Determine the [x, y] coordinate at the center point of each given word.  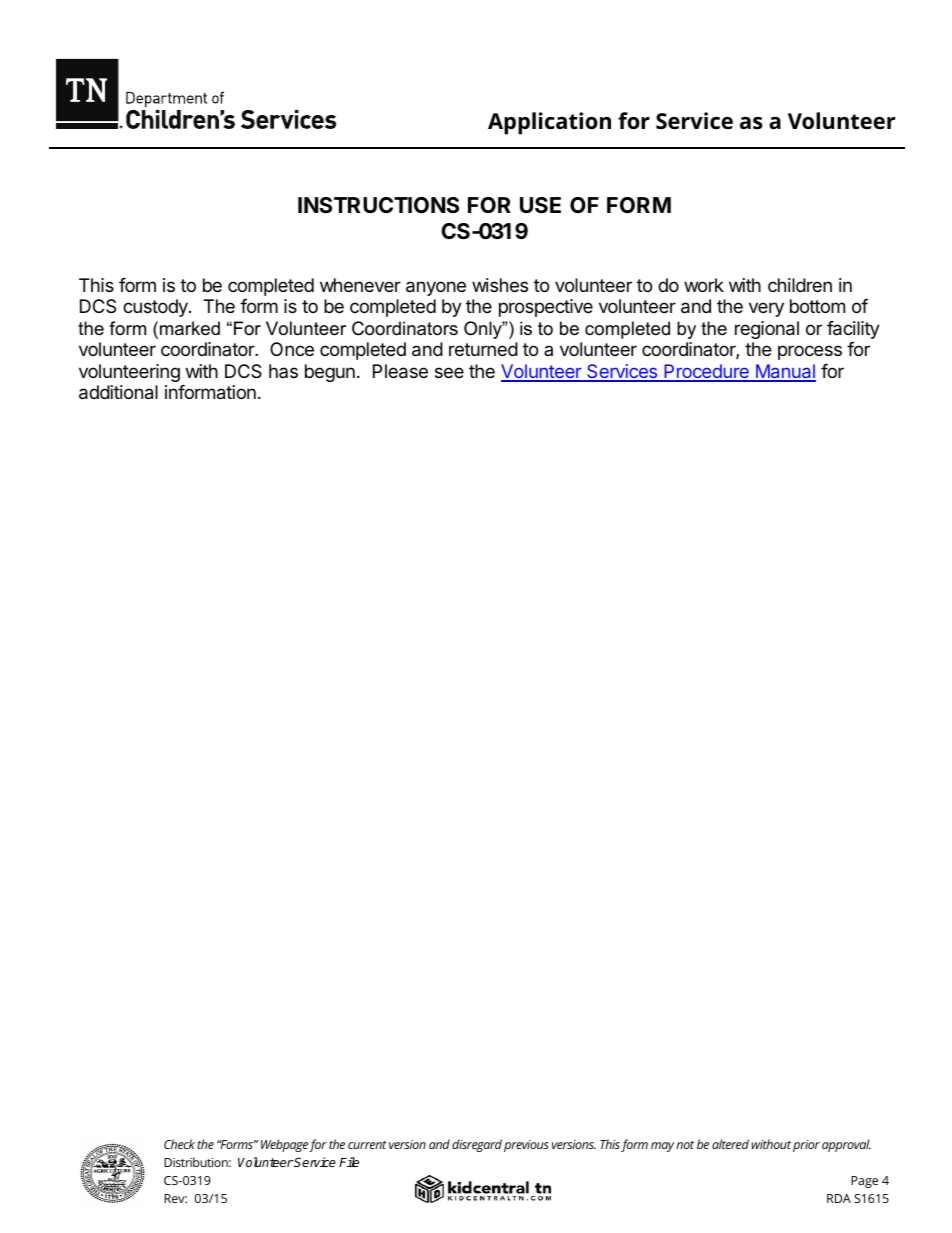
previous [526, 1146]
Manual [784, 372]
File [349, 1162]
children [800, 285]
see [449, 372]
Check [179, 1144]
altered [730, 1144]
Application [549, 123]
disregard [477, 1145]
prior [806, 1146]
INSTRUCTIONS [378, 205]
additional [118, 392]
